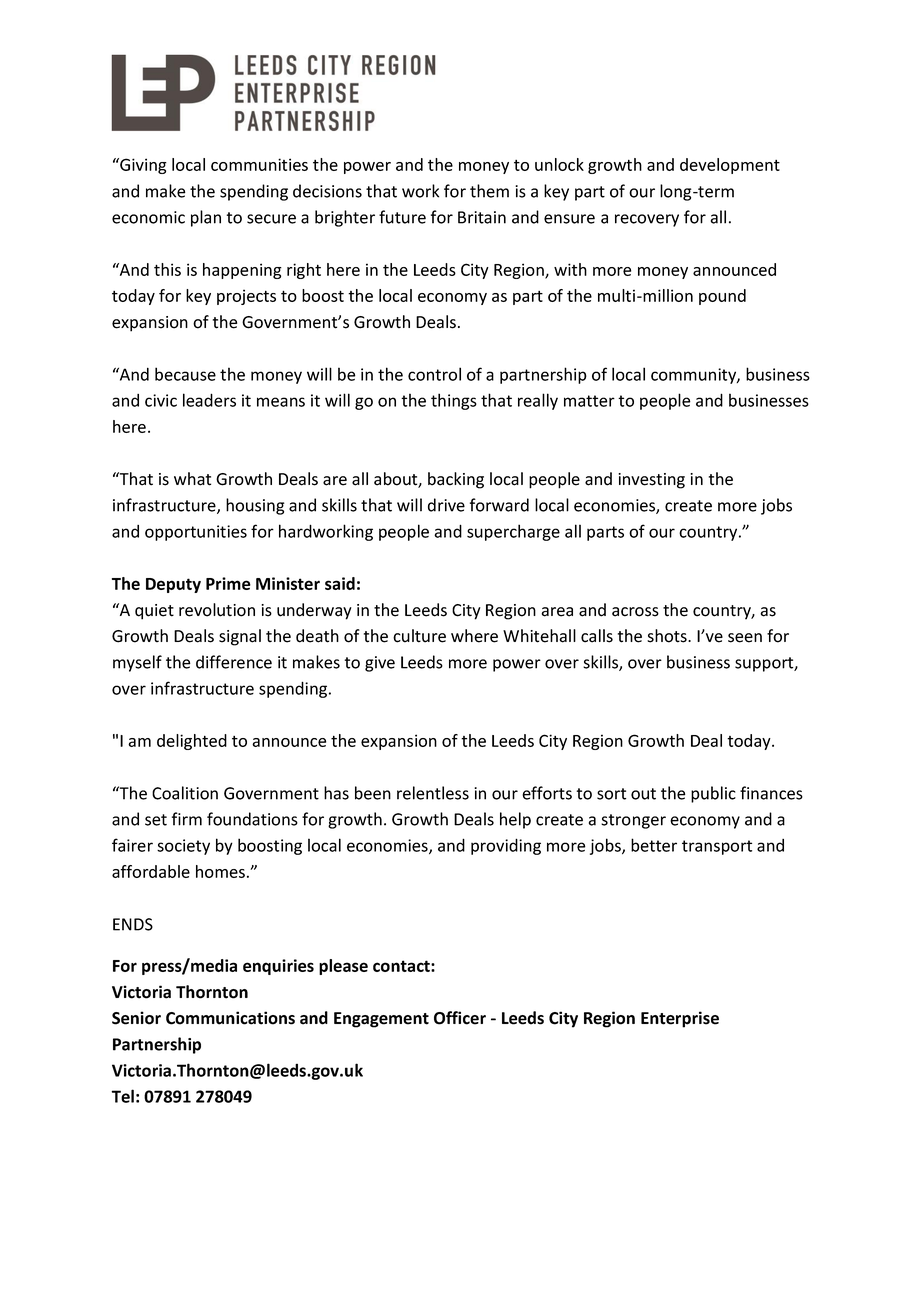  What do you see at coordinates (456, 480) in the page?
I see `backing` at bounding box center [456, 480].
